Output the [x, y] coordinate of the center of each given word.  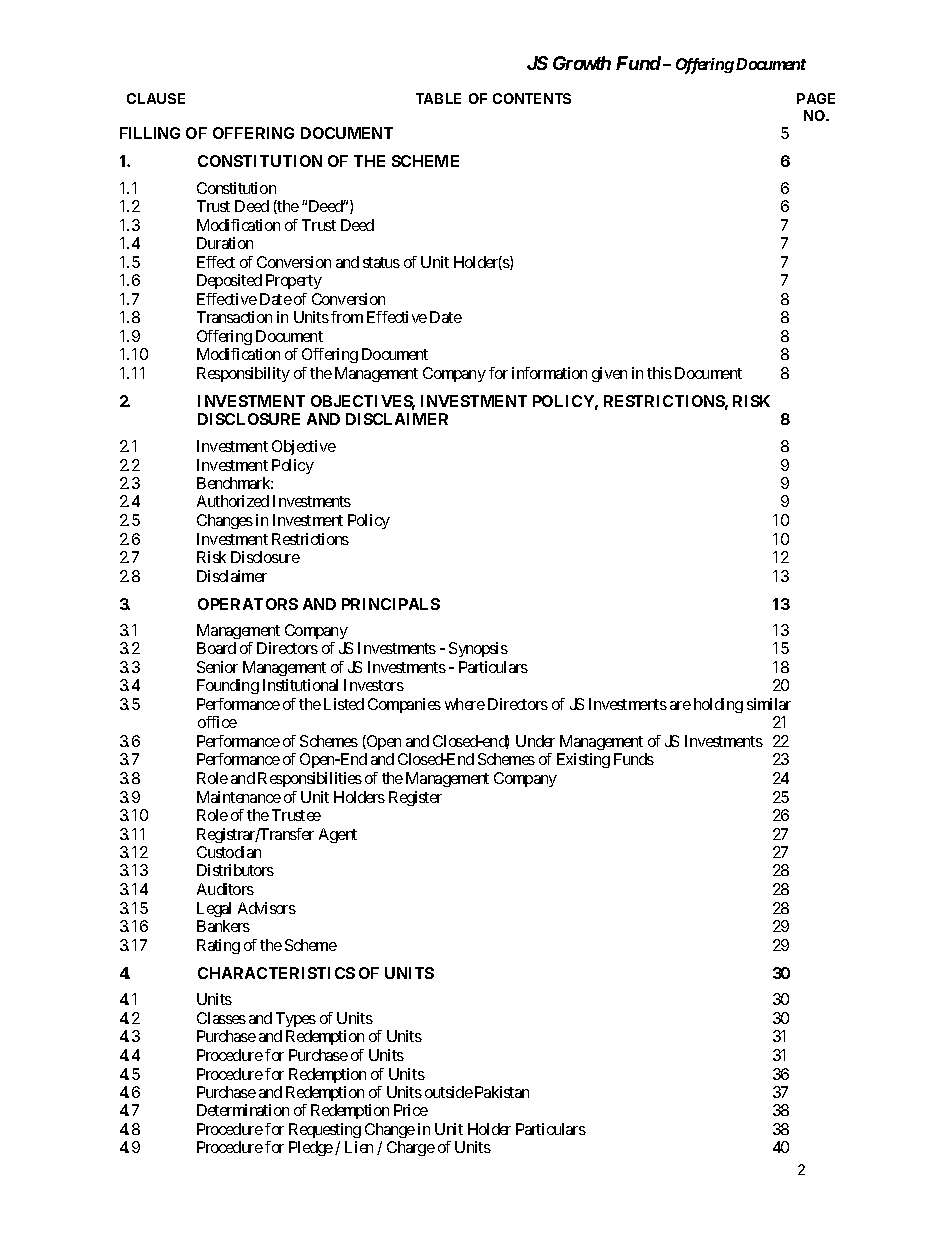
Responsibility [243, 374]
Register [415, 798]
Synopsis [478, 649]
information [549, 373]
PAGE [816, 98]
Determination [243, 1110]
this [659, 373]
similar [769, 704]
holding [718, 705]
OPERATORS [248, 604]
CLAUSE [156, 98]
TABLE [438, 98]
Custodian [229, 852]
